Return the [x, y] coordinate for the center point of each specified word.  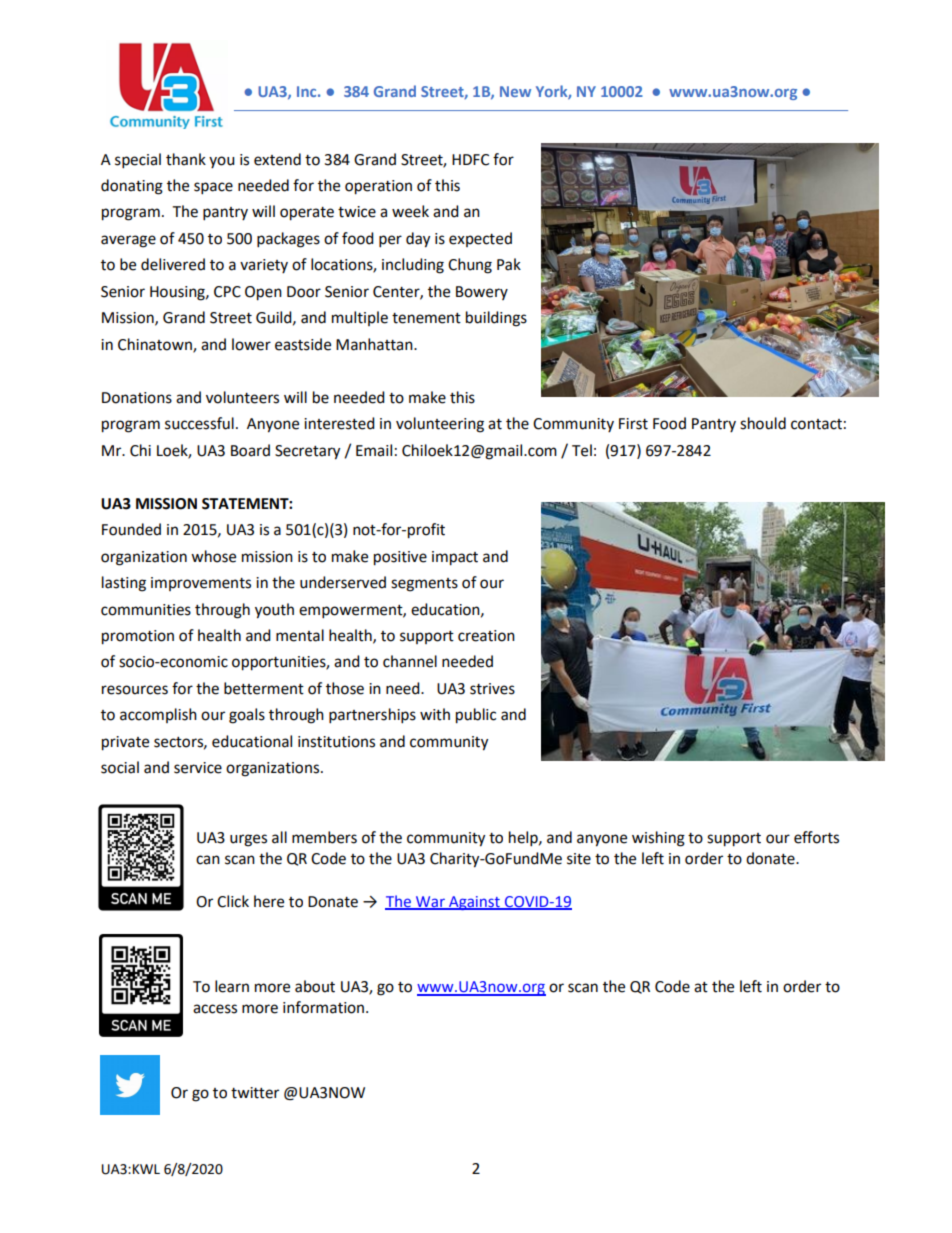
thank [186, 159]
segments [424, 585]
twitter [255, 1093]
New [515, 91]
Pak [509, 264]
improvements [201, 584]
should [763, 423]
